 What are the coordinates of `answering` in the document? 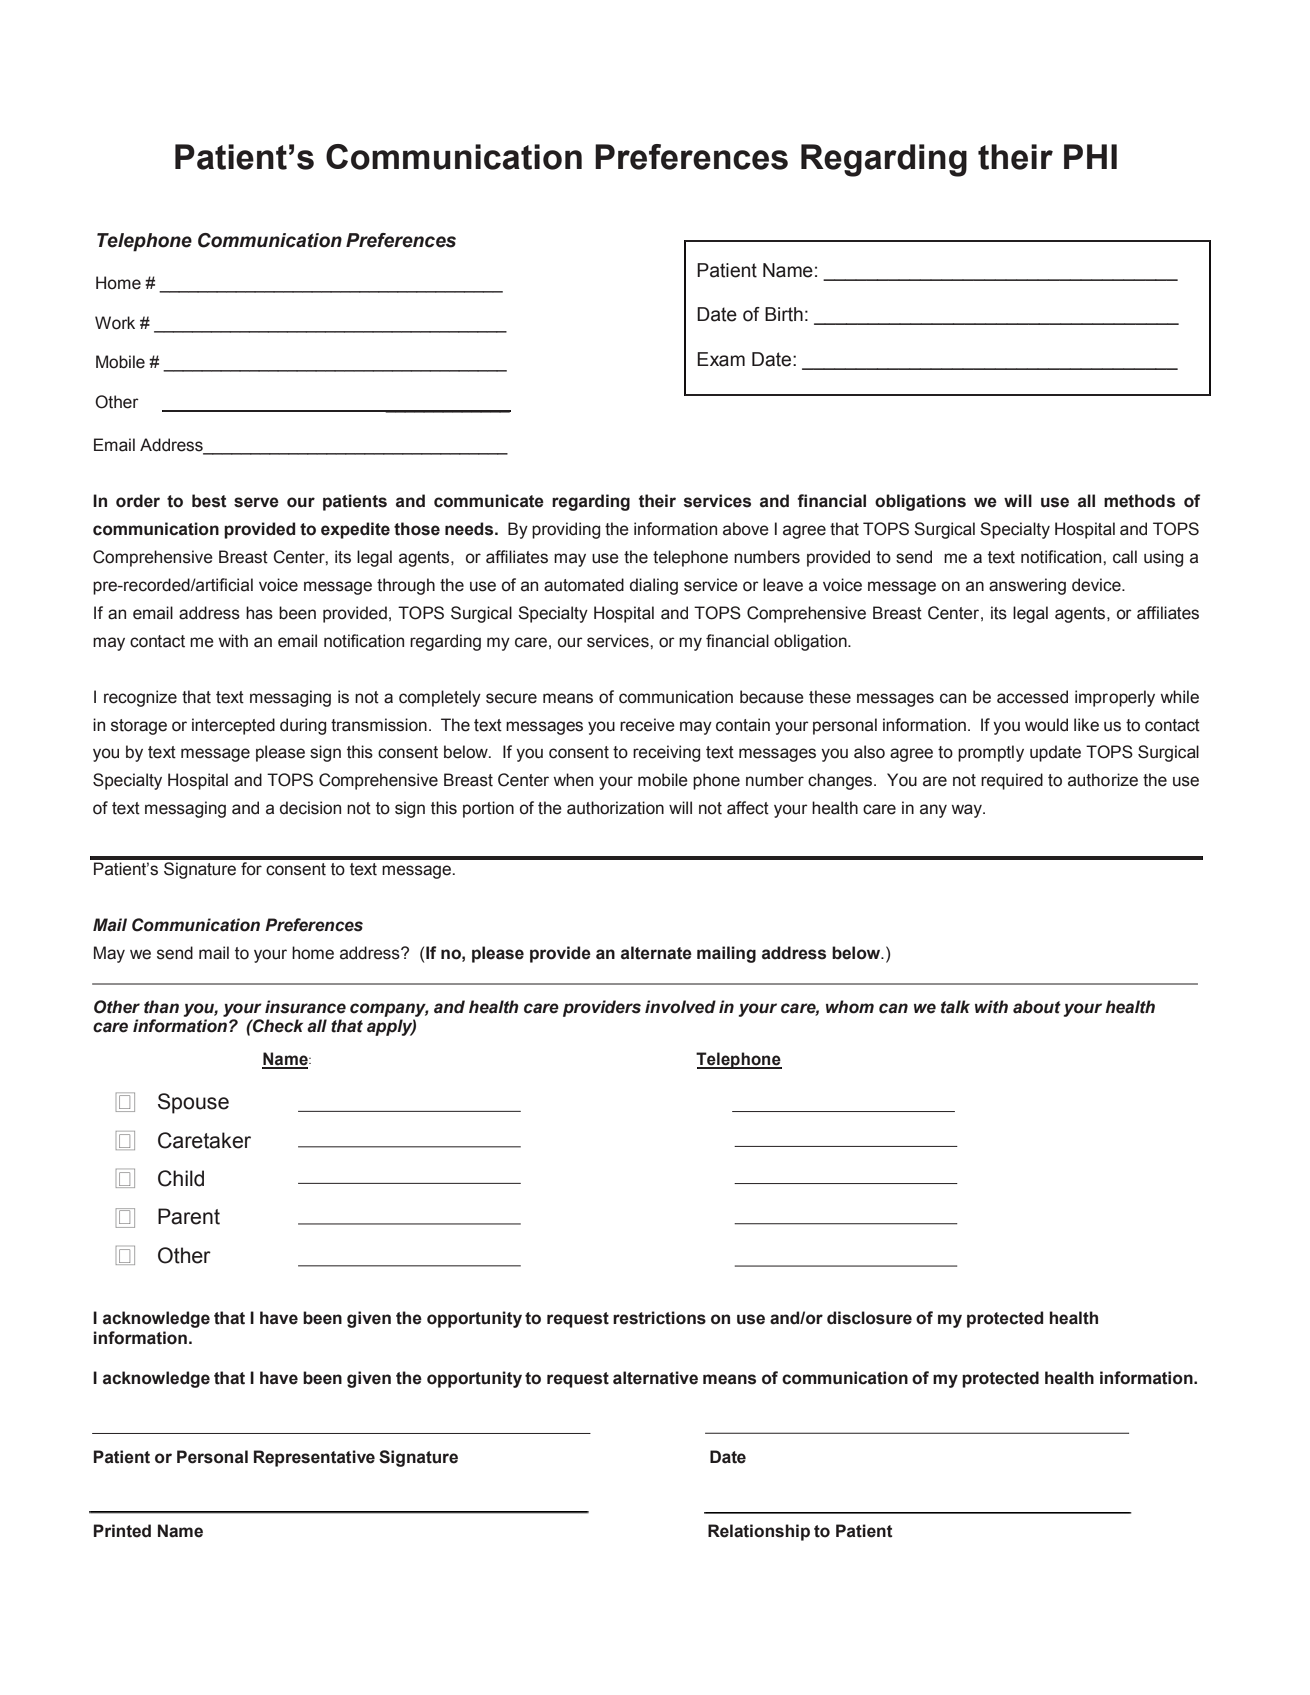 It's located at (1027, 586).
